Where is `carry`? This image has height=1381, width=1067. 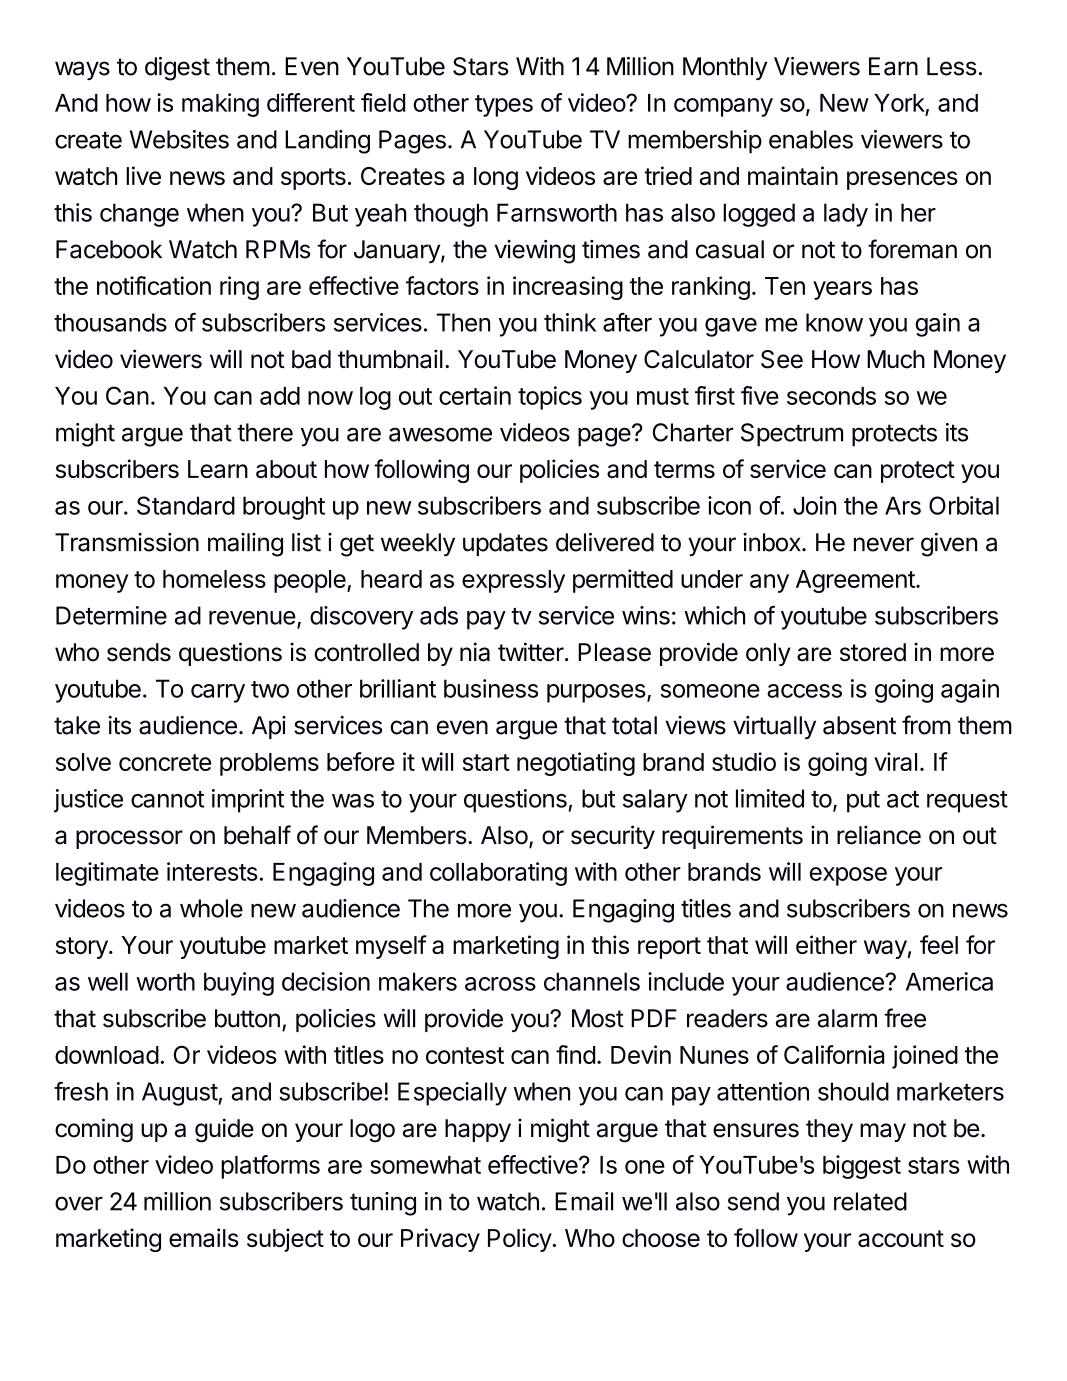
carry is located at coordinates (218, 693).
